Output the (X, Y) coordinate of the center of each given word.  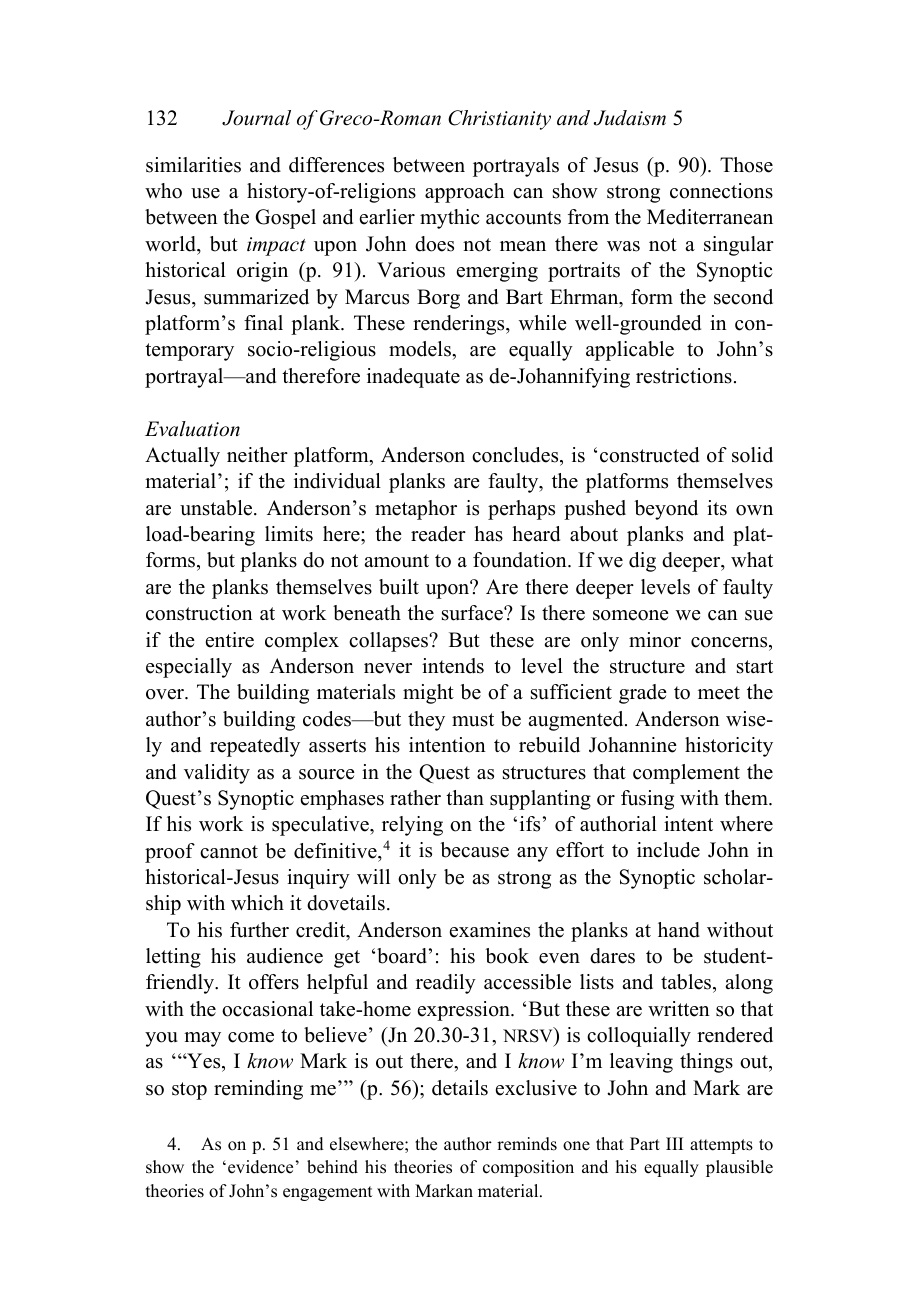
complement (686, 774)
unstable (217, 508)
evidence (260, 1167)
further (259, 930)
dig (642, 562)
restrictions (684, 376)
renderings (460, 325)
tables (687, 983)
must (473, 720)
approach (464, 193)
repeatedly (255, 747)
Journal (256, 118)
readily (446, 984)
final (263, 322)
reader (438, 534)
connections (721, 191)
